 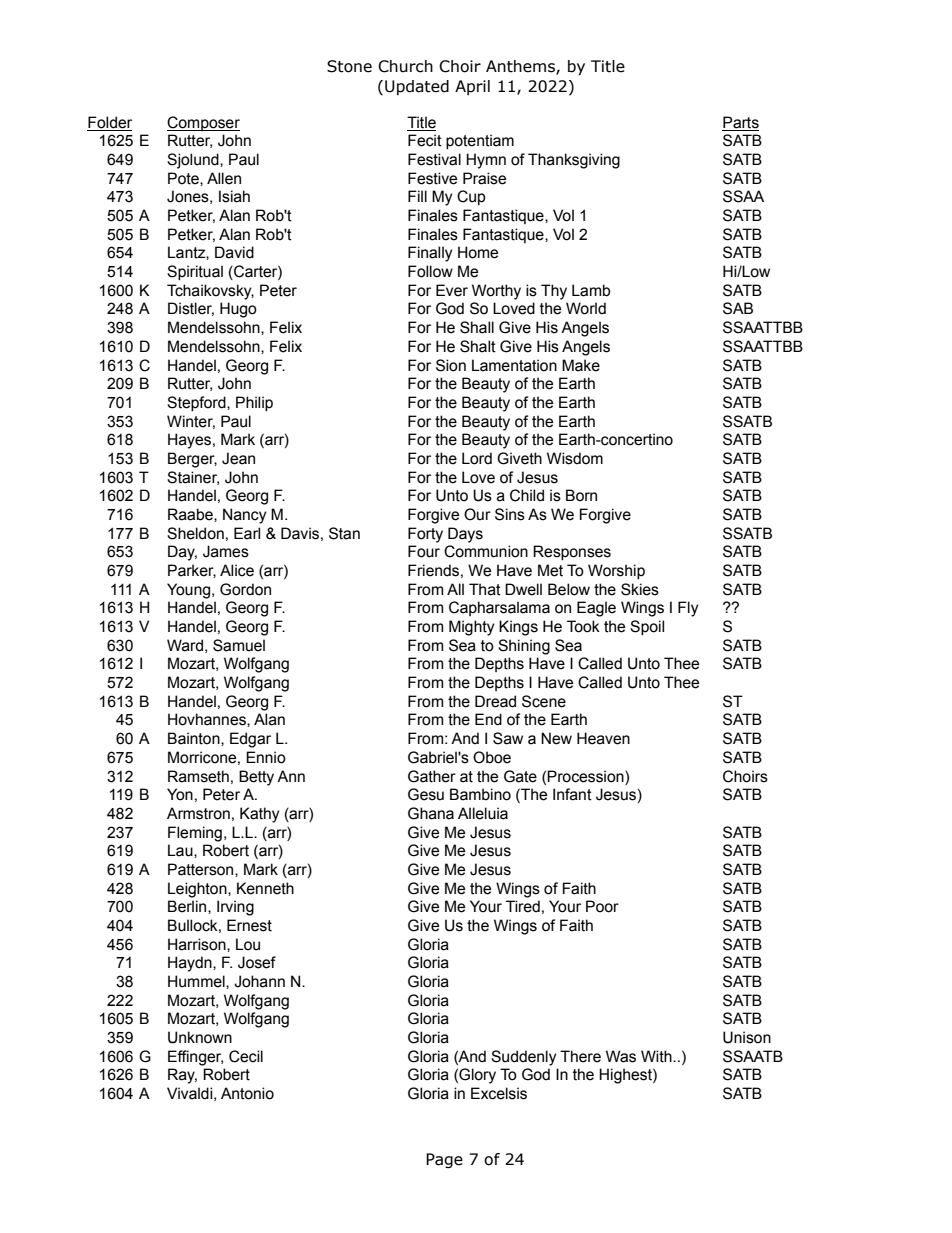 What do you see at coordinates (472, 628) in the screenshot?
I see `Mighty` at bounding box center [472, 628].
